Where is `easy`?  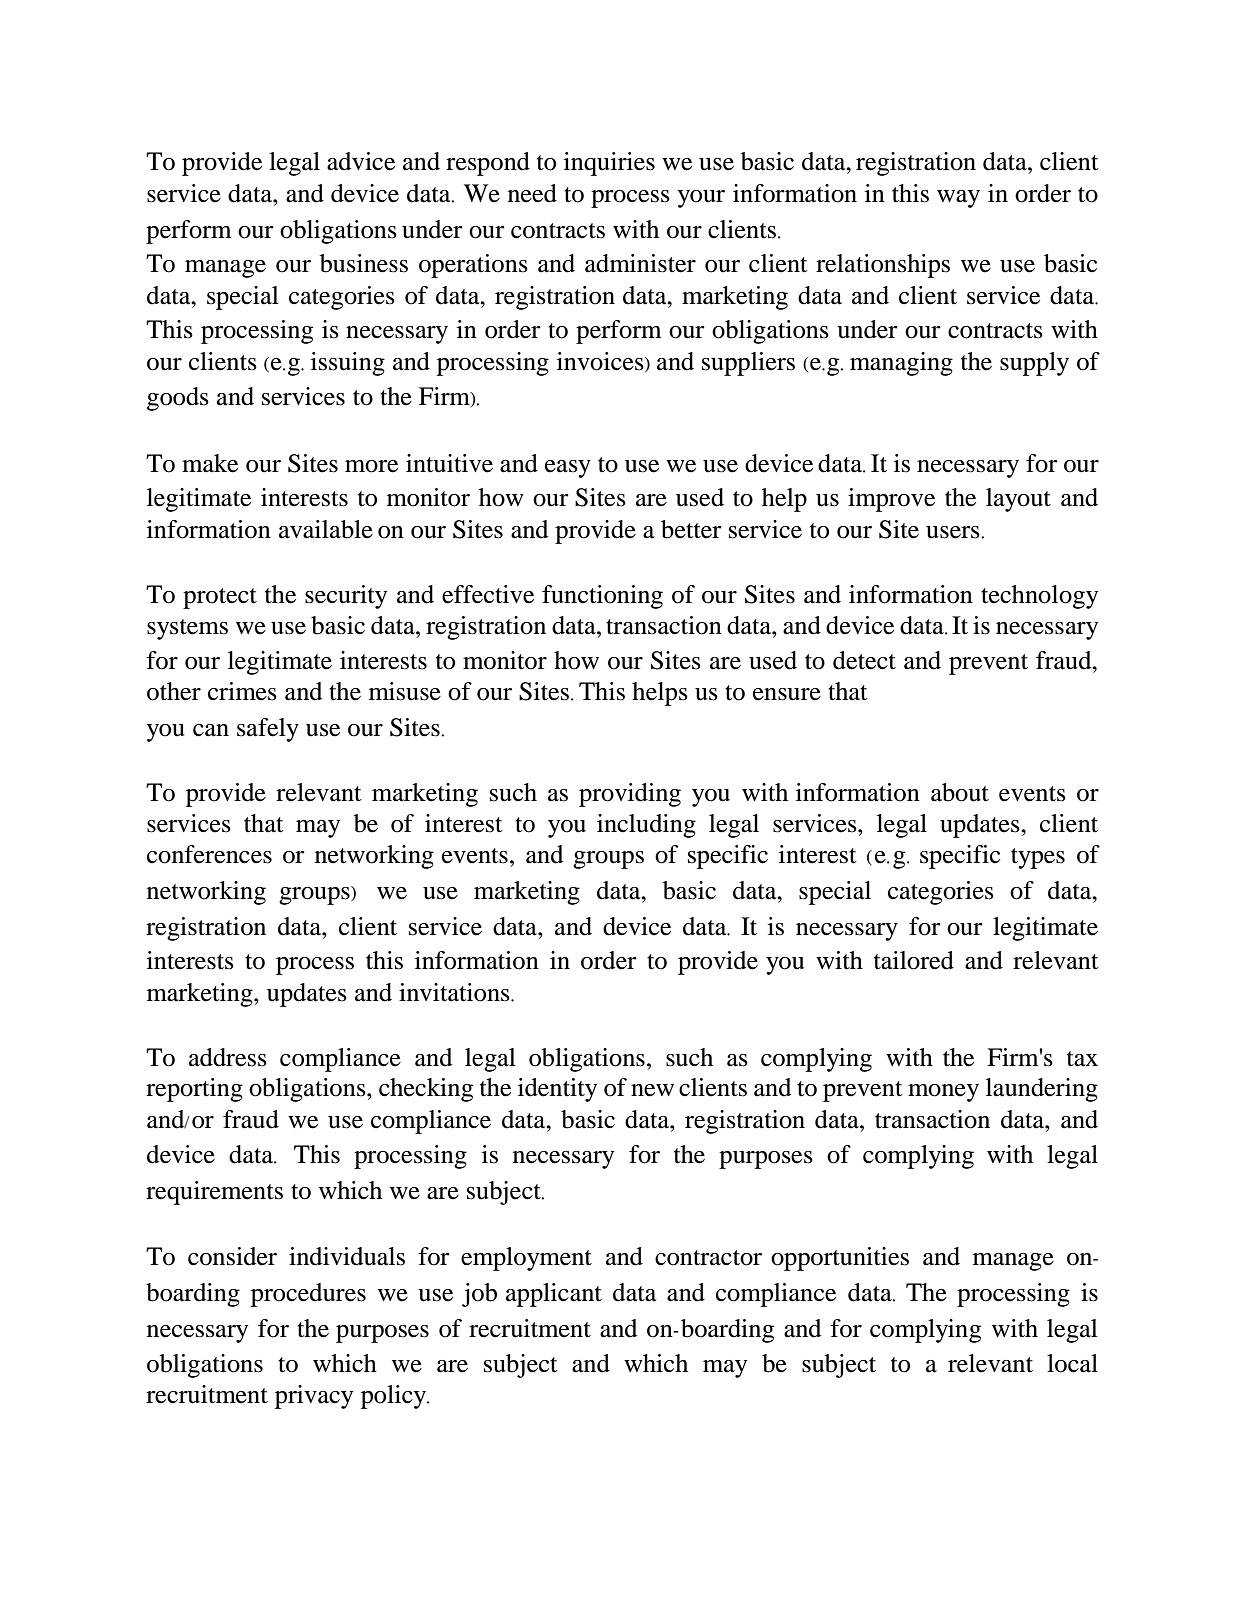
easy is located at coordinates (568, 469).
